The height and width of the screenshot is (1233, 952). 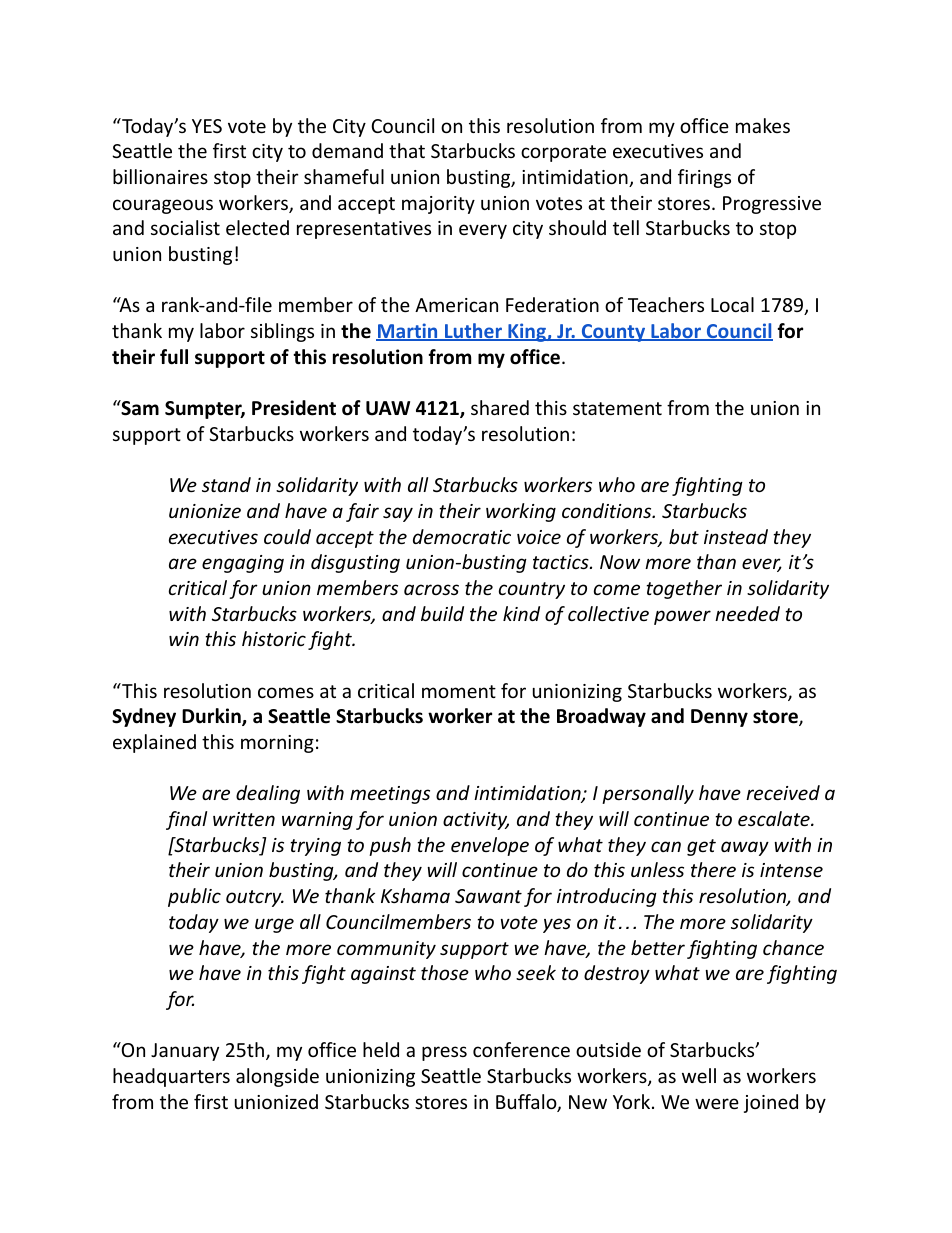 I want to click on away, so click(x=745, y=848).
